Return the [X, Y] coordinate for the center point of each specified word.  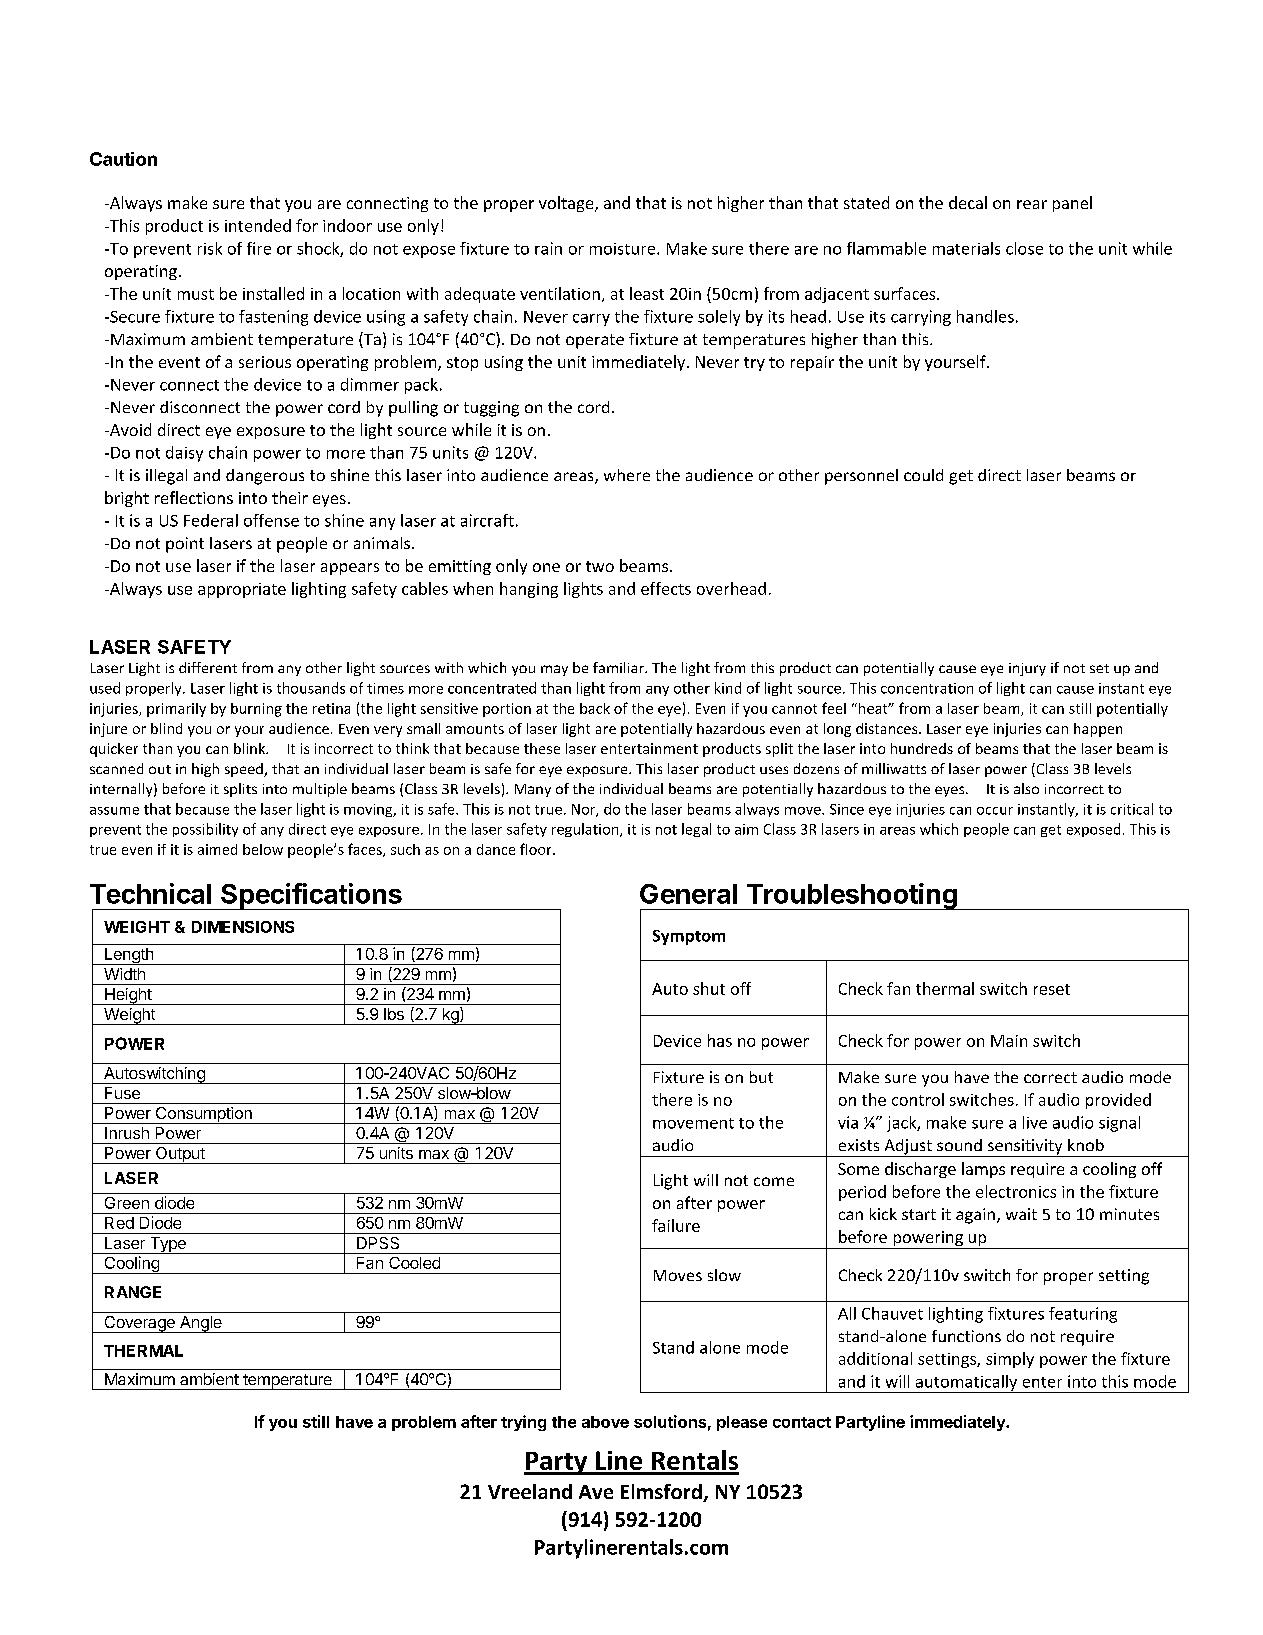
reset [1052, 989]
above [605, 1422]
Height [128, 996]
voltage [567, 204]
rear [1032, 204]
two [600, 566]
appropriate [242, 590]
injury [1027, 669]
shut [709, 988]
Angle [201, 1324]
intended [258, 225]
